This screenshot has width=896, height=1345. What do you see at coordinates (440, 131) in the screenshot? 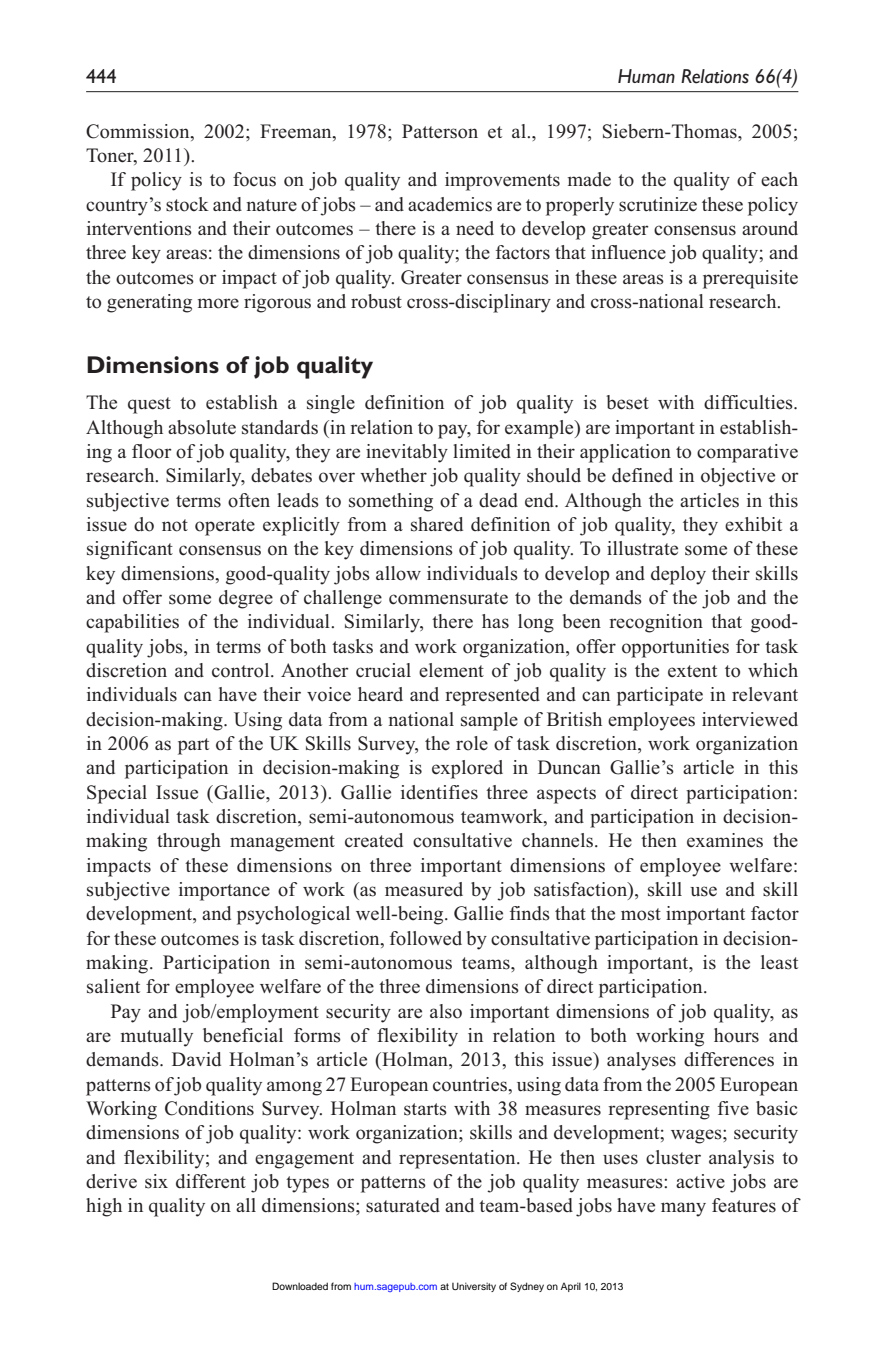
I see `Patterson` at bounding box center [440, 131].
